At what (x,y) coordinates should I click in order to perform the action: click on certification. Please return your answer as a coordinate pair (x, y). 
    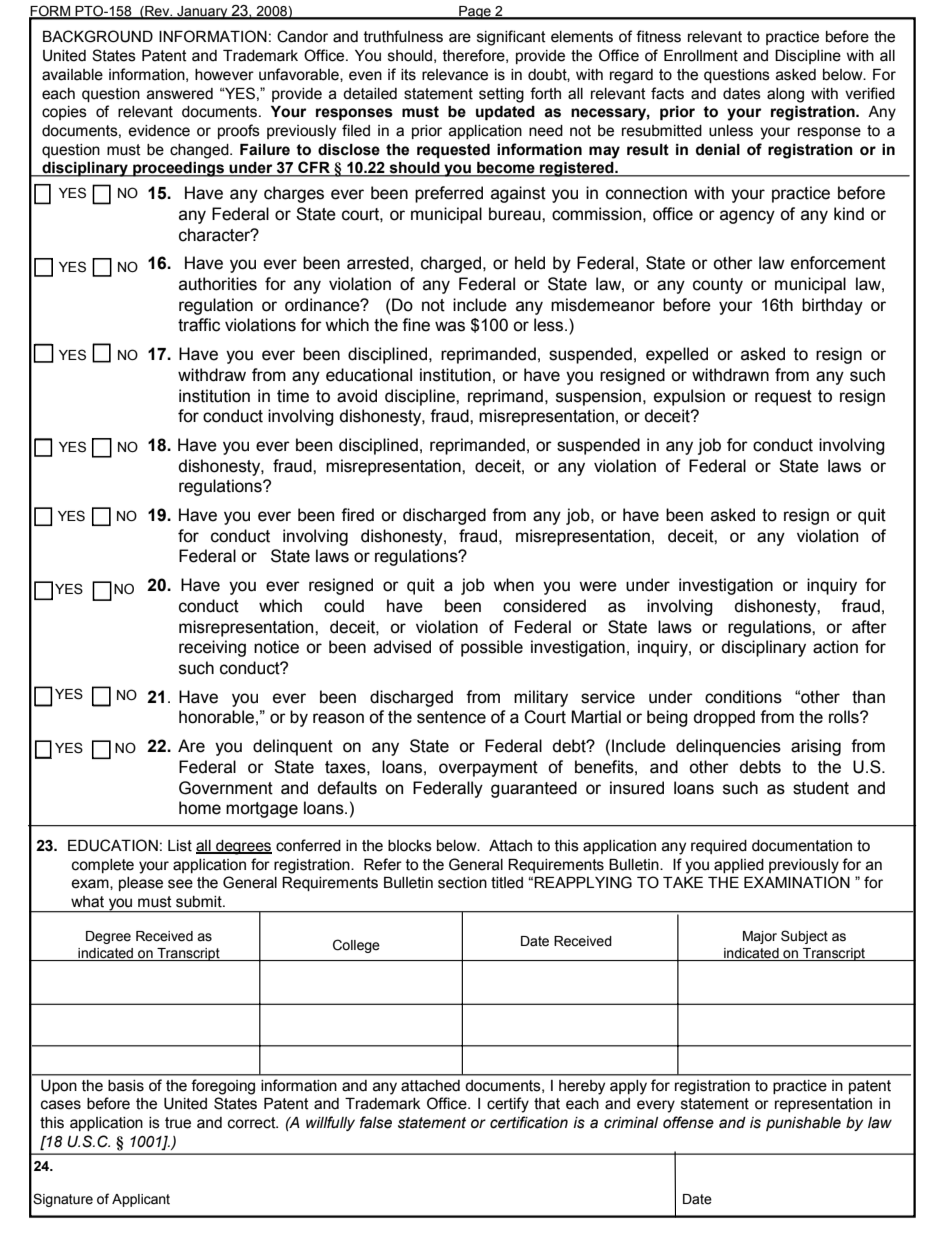
    Looking at the image, I should click on (529, 1122).
